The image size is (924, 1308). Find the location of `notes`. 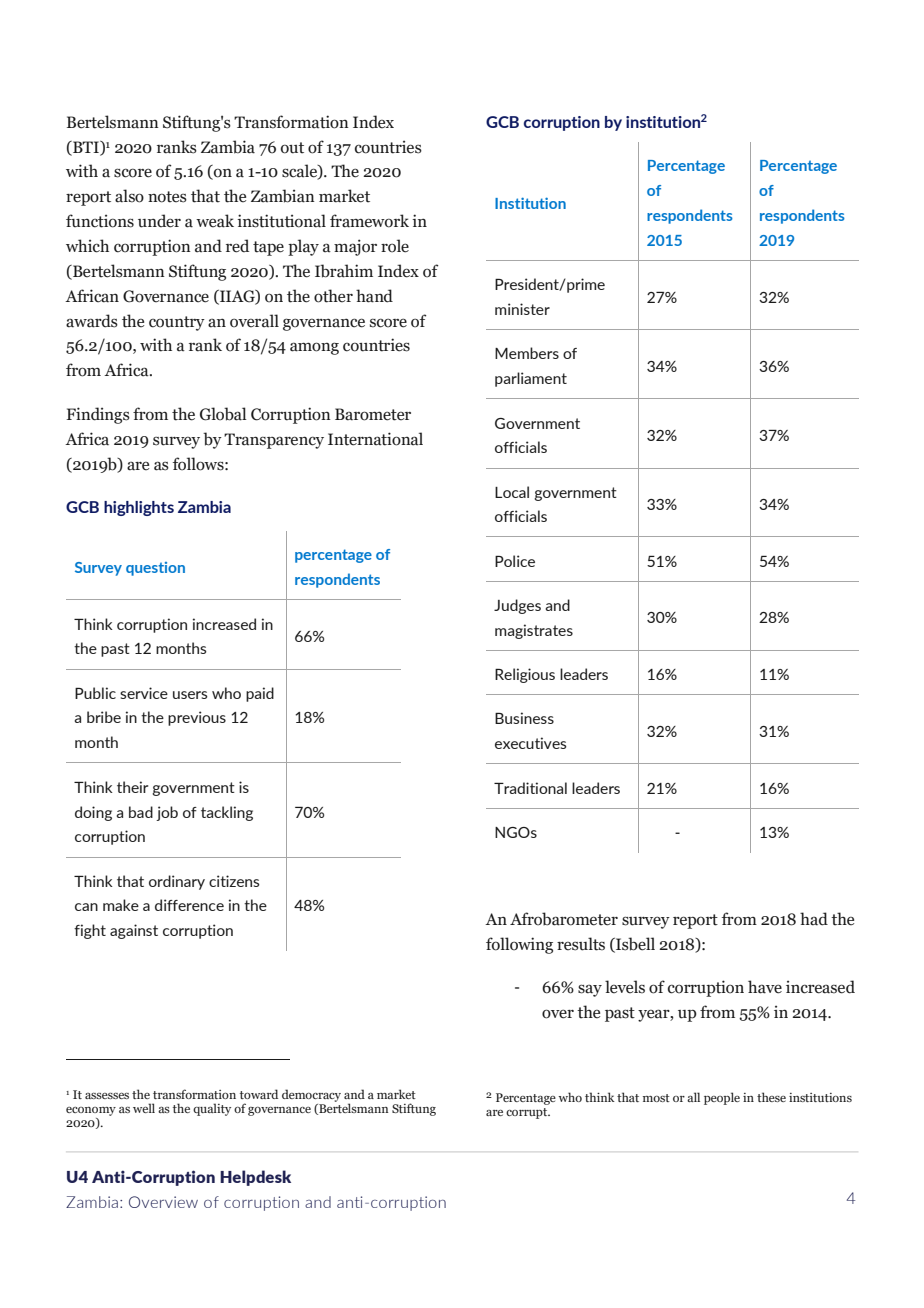

notes is located at coordinates (167, 197).
